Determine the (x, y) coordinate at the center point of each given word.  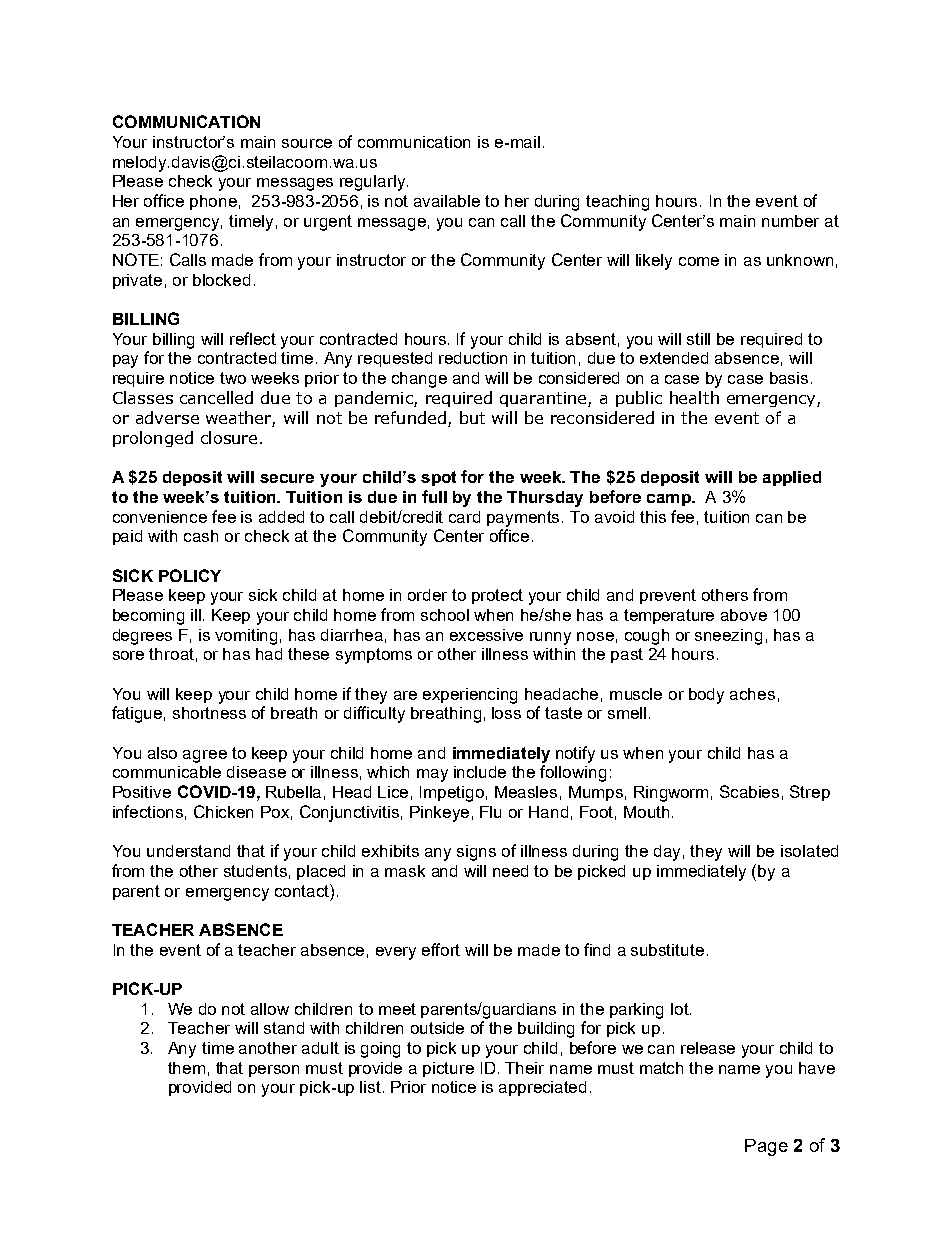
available (447, 201)
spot (438, 478)
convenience (160, 517)
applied (792, 478)
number (790, 221)
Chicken (223, 811)
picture (448, 1069)
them (186, 1068)
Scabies (749, 791)
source (307, 143)
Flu (490, 812)
